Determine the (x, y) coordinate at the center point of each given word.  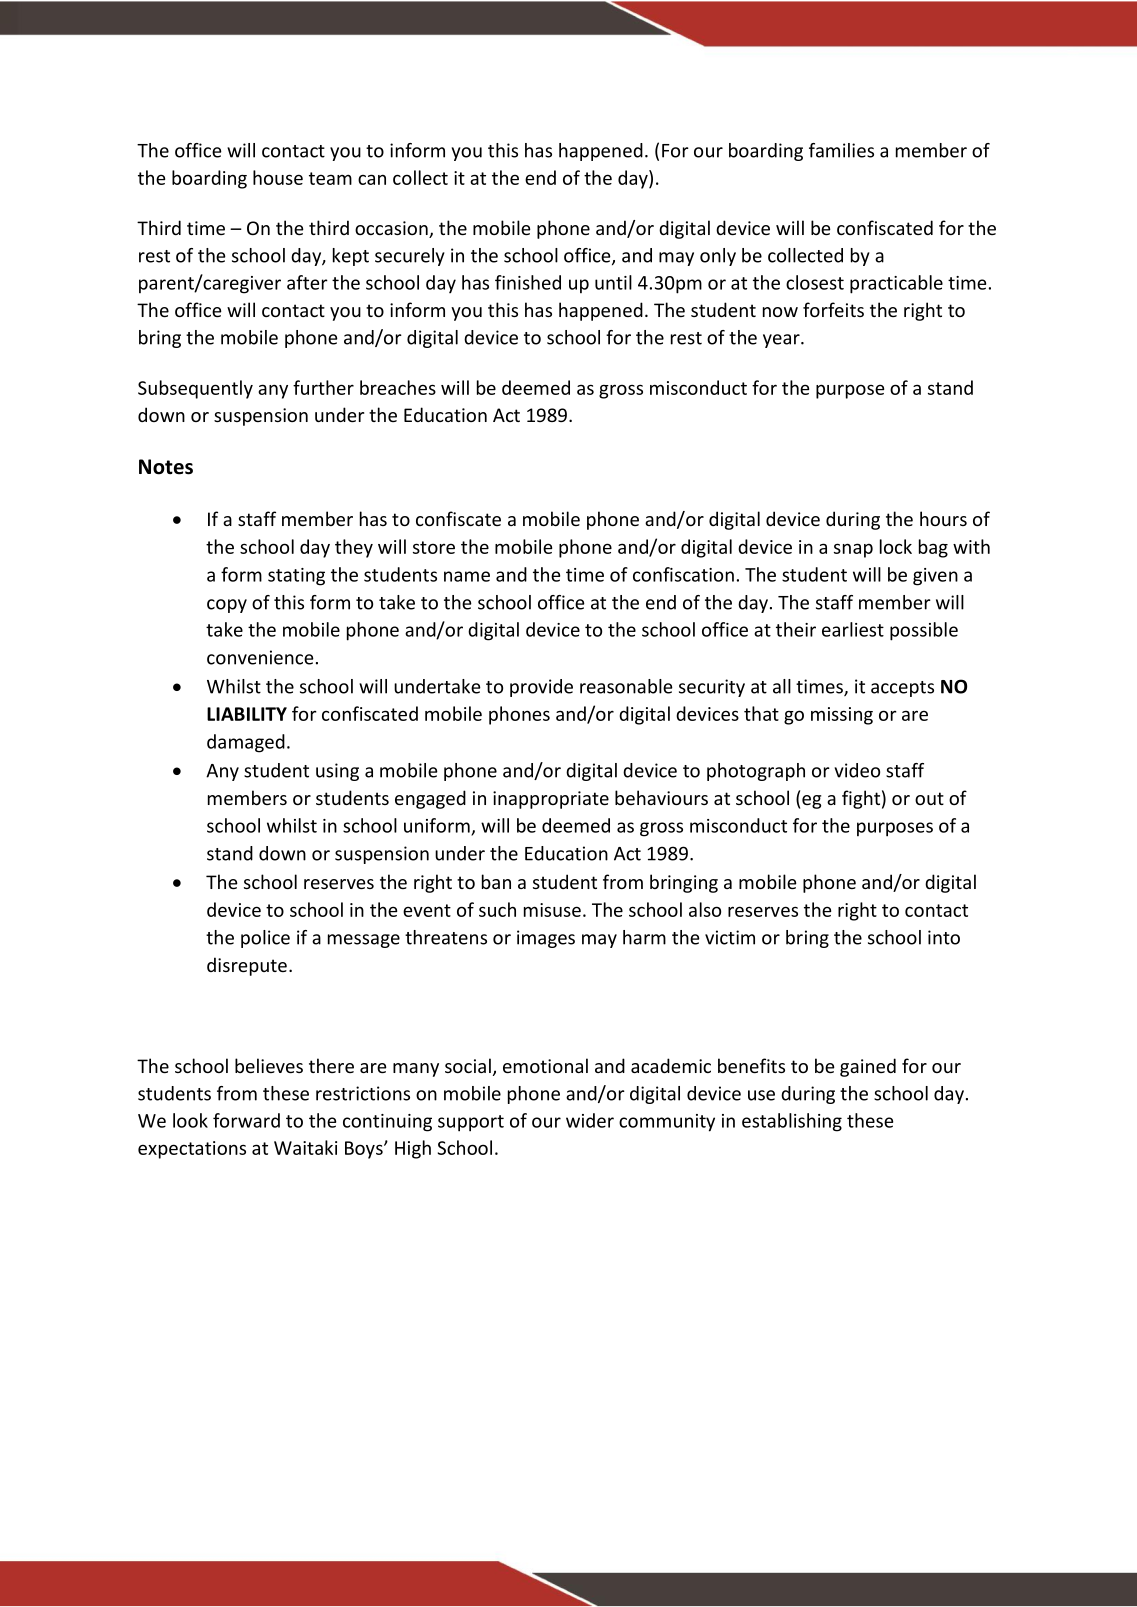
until (613, 282)
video (857, 770)
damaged (246, 743)
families (841, 150)
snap (853, 550)
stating (296, 577)
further (323, 387)
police (265, 939)
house (278, 177)
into (944, 937)
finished (528, 282)
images (546, 939)
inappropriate (551, 800)
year (782, 341)
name (467, 576)
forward (246, 1120)
